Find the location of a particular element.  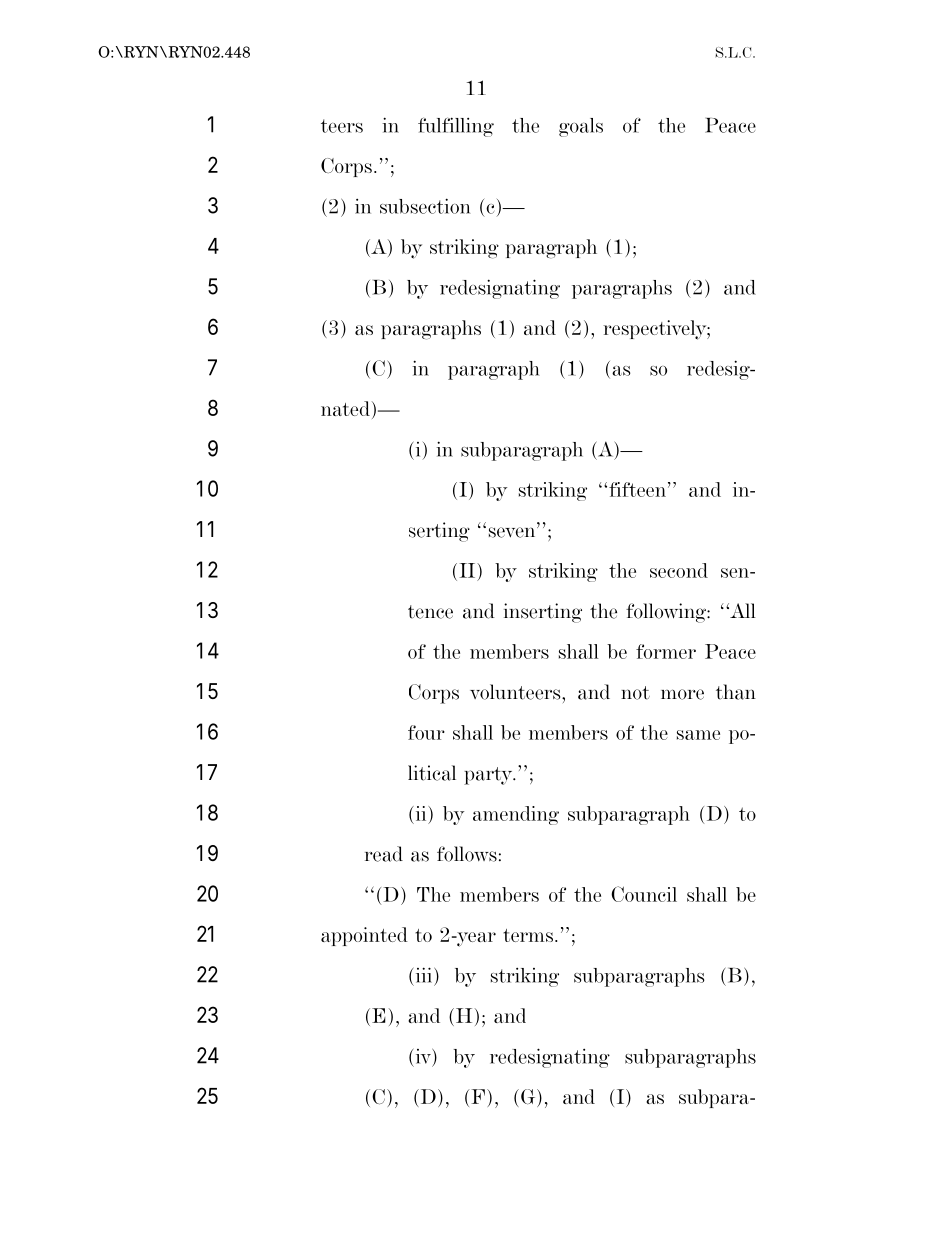

seven is located at coordinates (513, 532).
